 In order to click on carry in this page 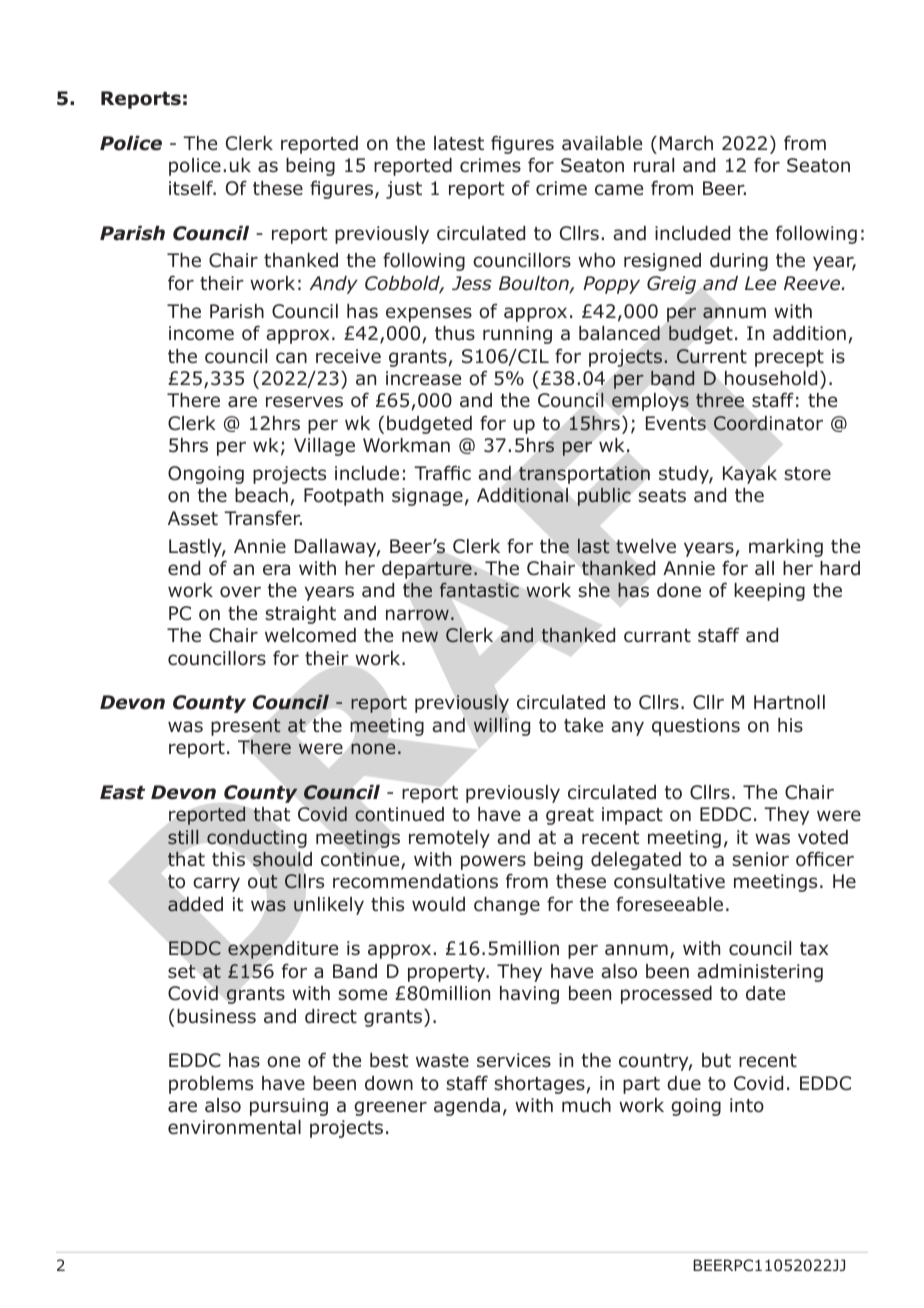, I will do `click(216, 884)`.
